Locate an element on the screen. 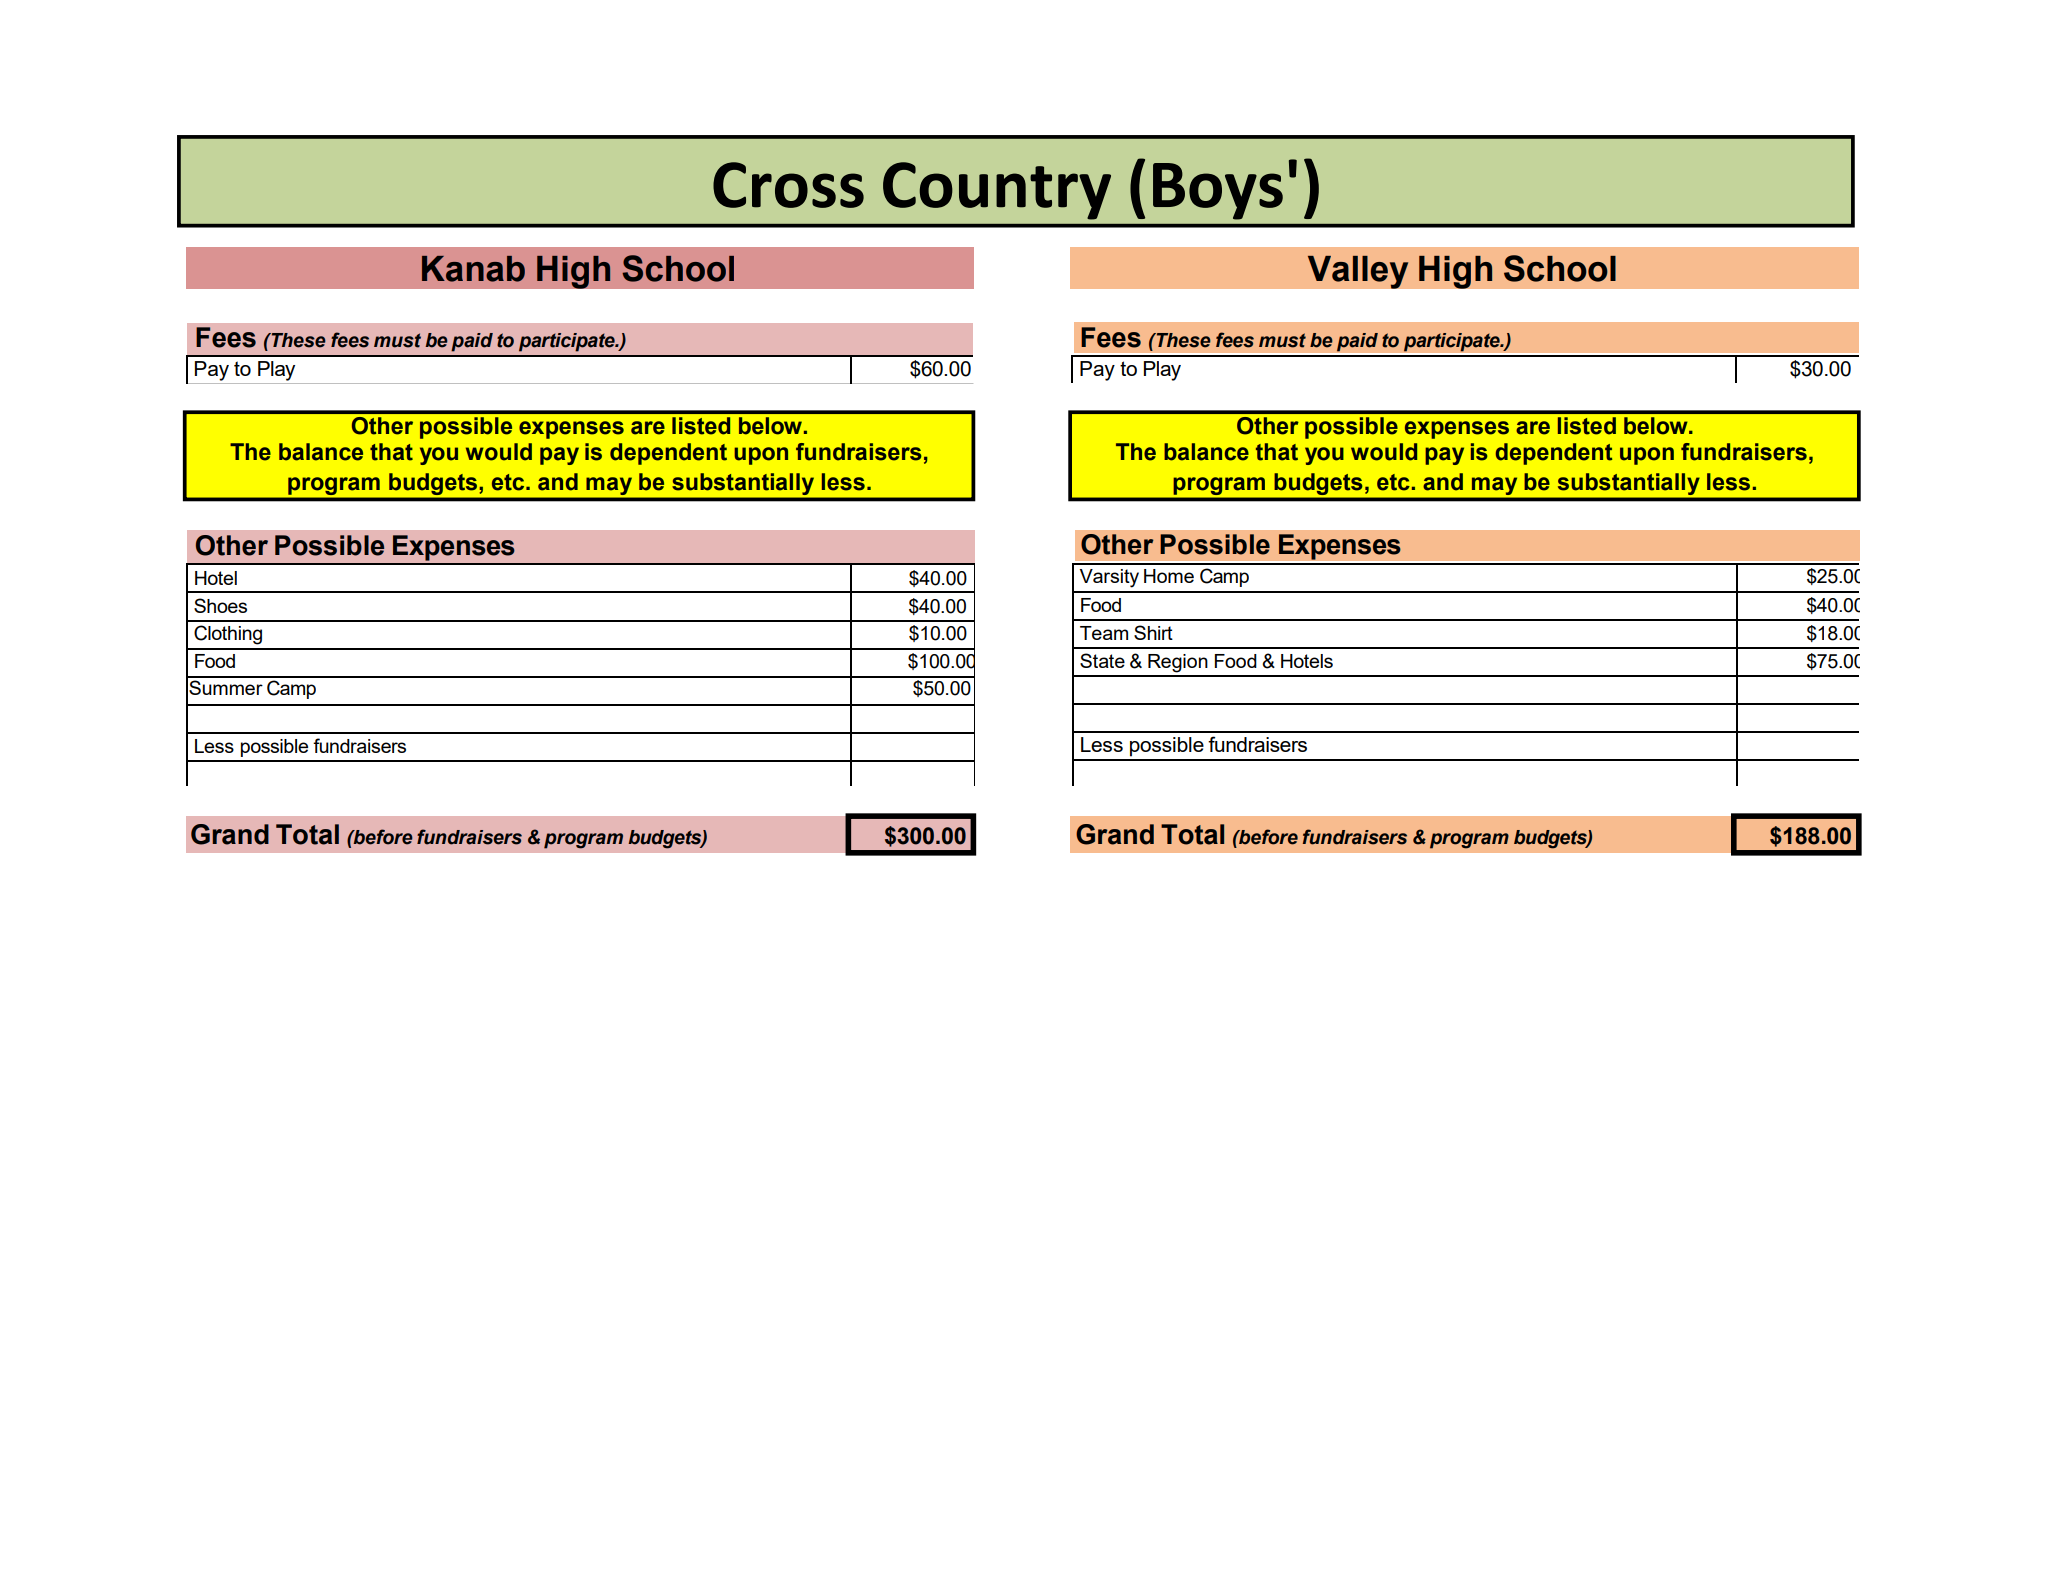 The image size is (2046, 1581). Valley is located at coordinates (1358, 272).
